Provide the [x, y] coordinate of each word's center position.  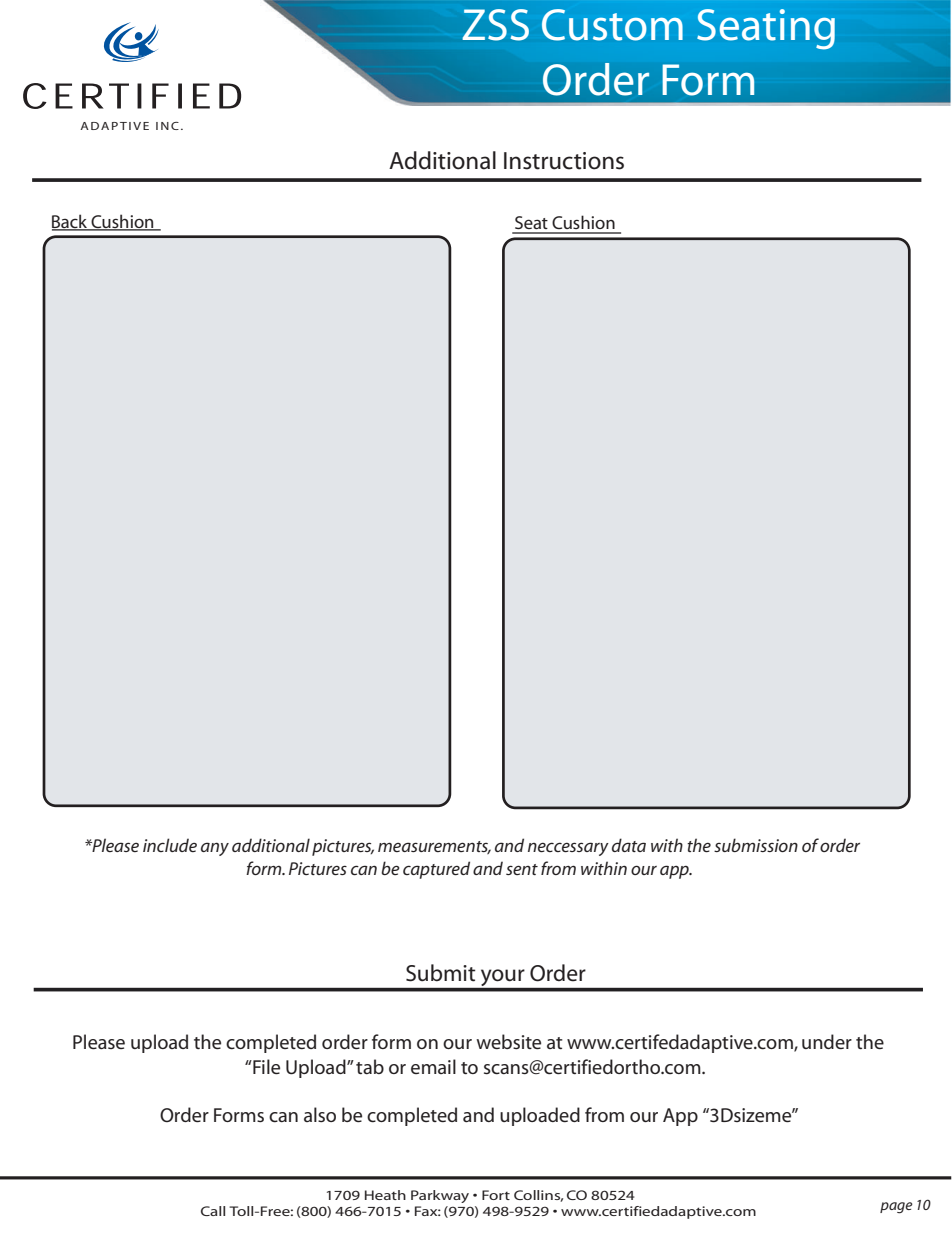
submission [756, 845]
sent [522, 869]
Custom [612, 25]
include [170, 845]
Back [71, 222]
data [629, 845]
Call [213, 1211]
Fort [496, 1195]
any [215, 849]
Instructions [564, 161]
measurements [434, 847]
